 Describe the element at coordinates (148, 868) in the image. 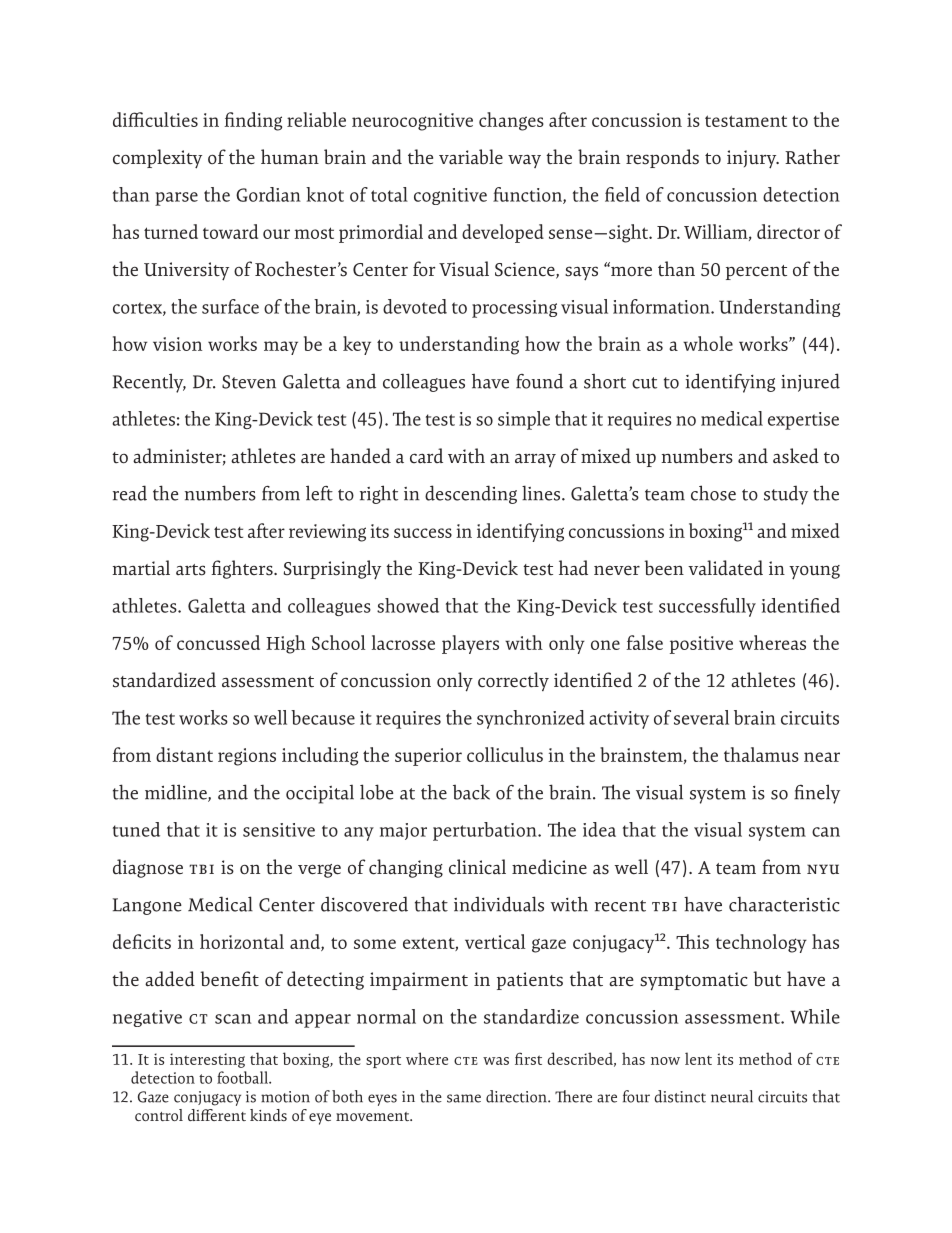

I see `diagnose` at that location.
